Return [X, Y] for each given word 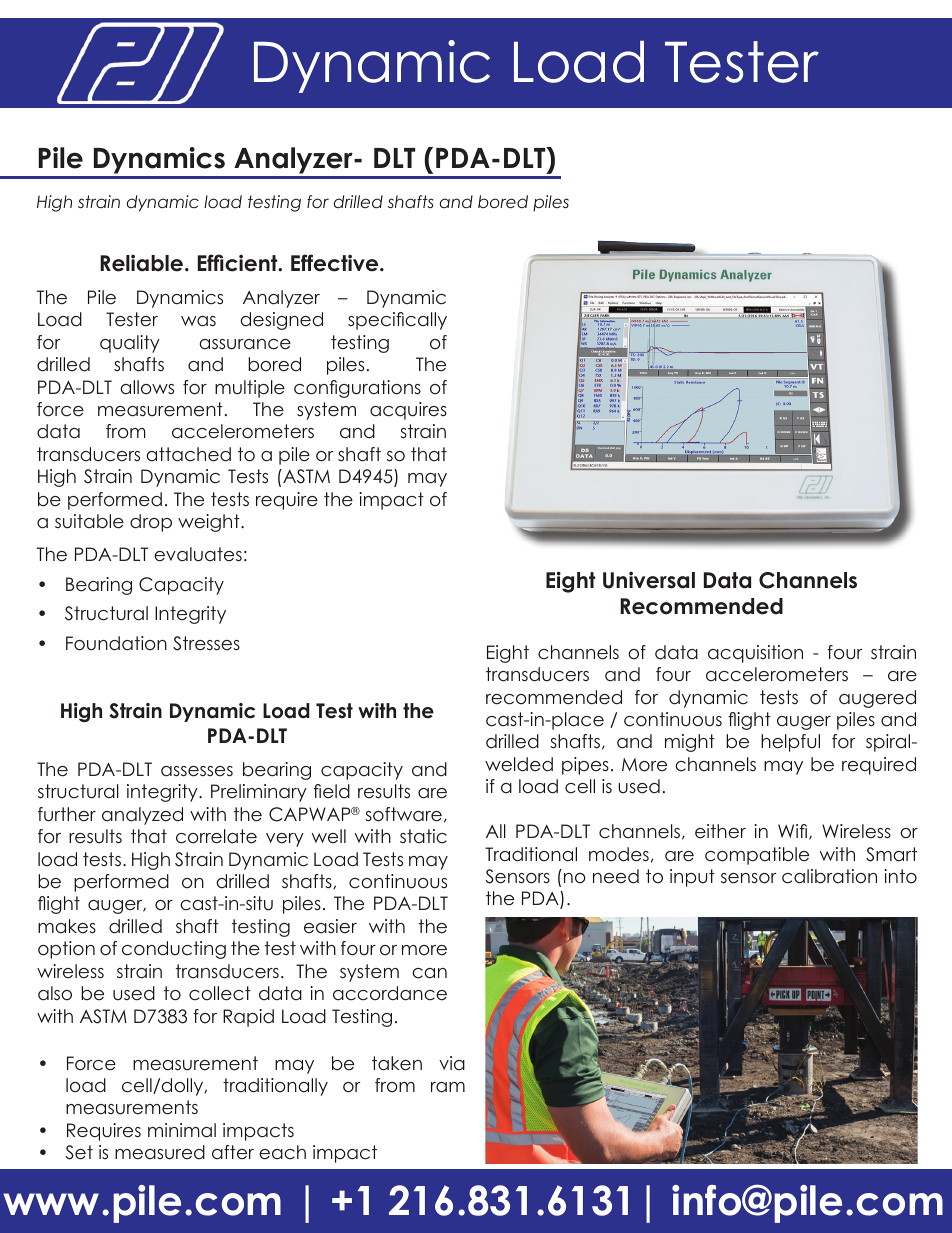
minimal [182, 1130]
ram [448, 1087]
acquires [408, 411]
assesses [197, 771]
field [332, 791]
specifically [397, 321]
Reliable [141, 263]
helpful [790, 743]
